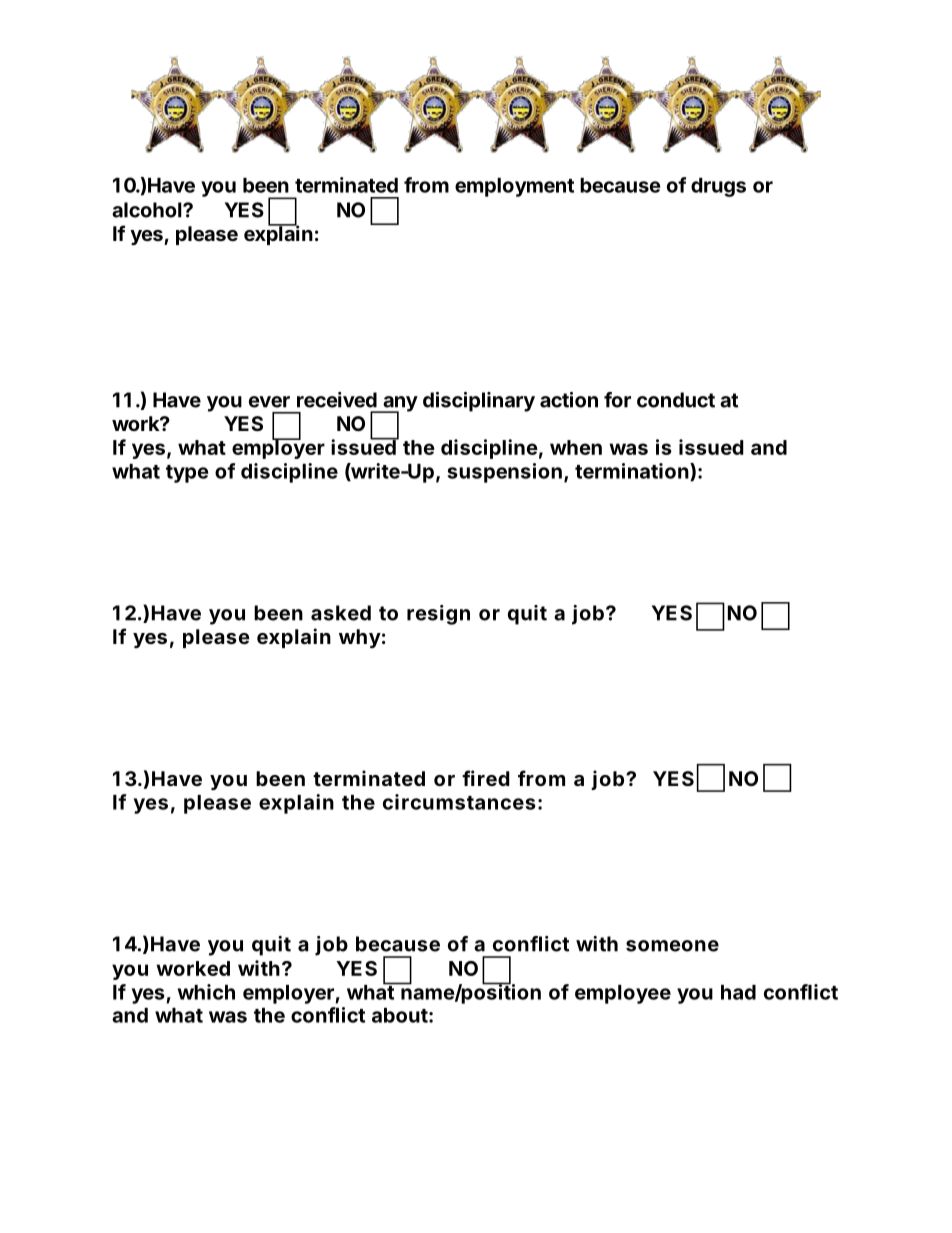 This image has height=1233, width=952. What do you see at coordinates (672, 946) in the image?
I see `someone` at bounding box center [672, 946].
